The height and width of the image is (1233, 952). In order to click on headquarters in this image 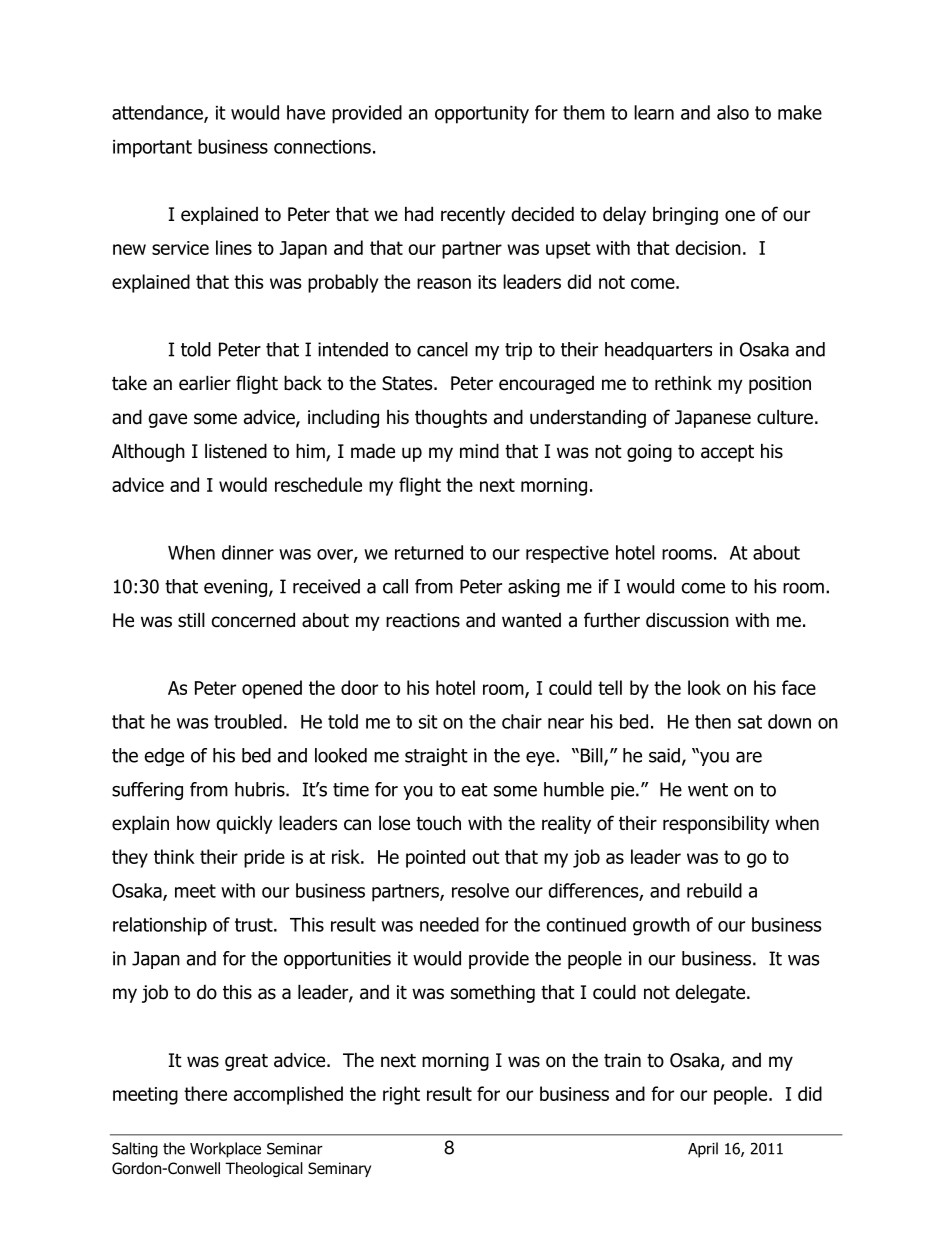, I will do `click(658, 351)`.
